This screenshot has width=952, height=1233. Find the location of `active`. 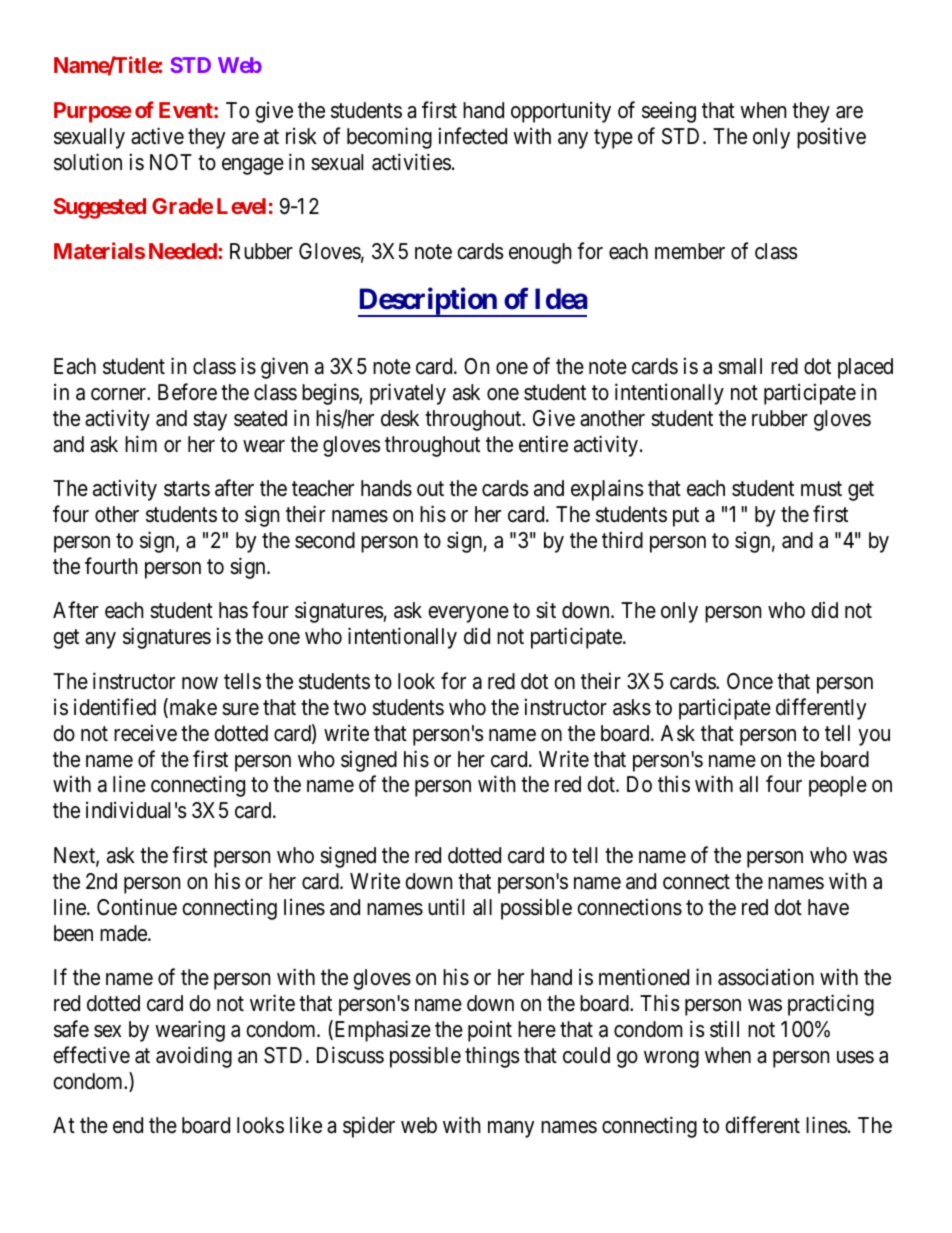

active is located at coordinates (157, 136).
